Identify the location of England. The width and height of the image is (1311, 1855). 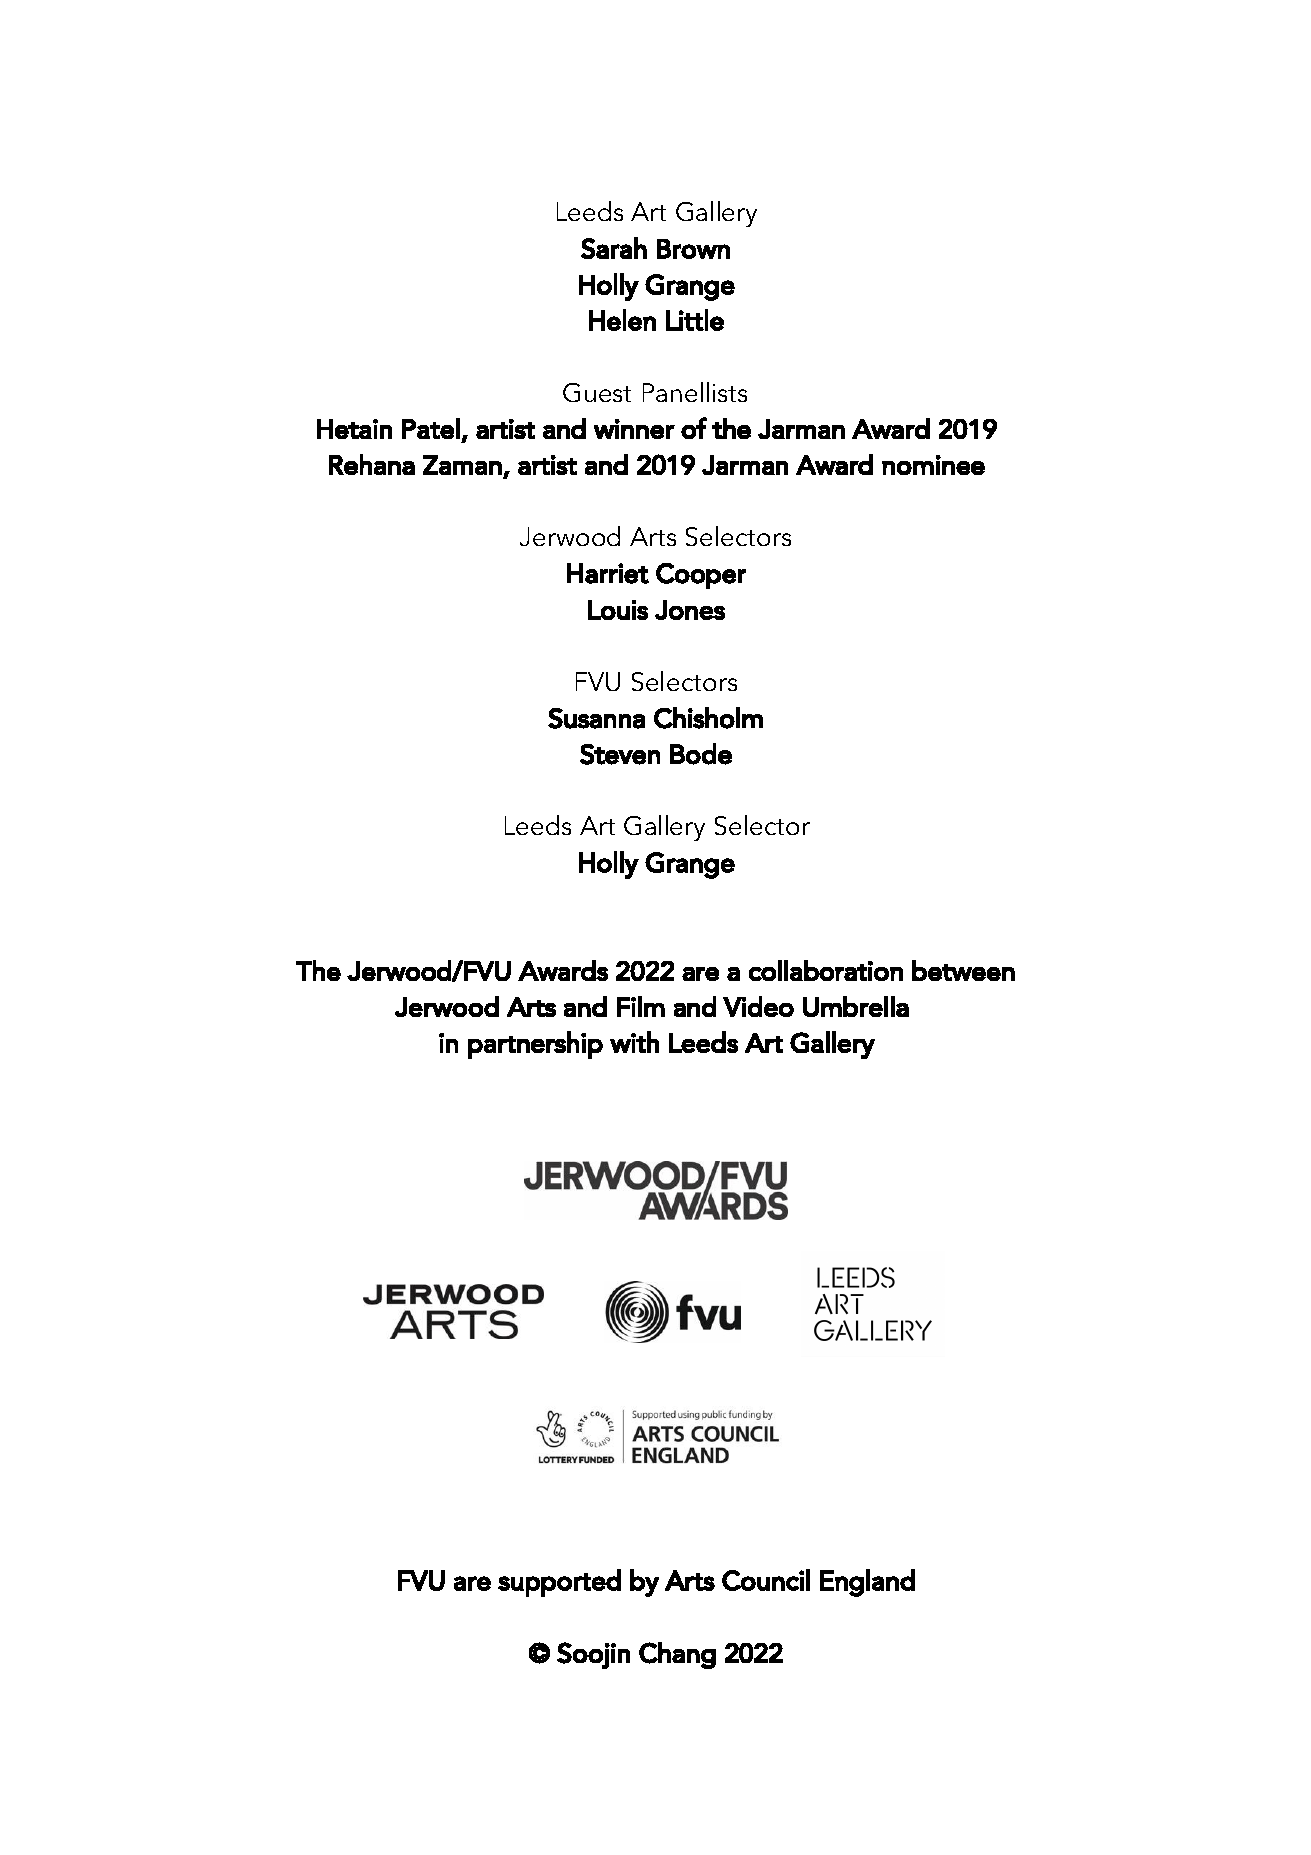
(867, 1583).
